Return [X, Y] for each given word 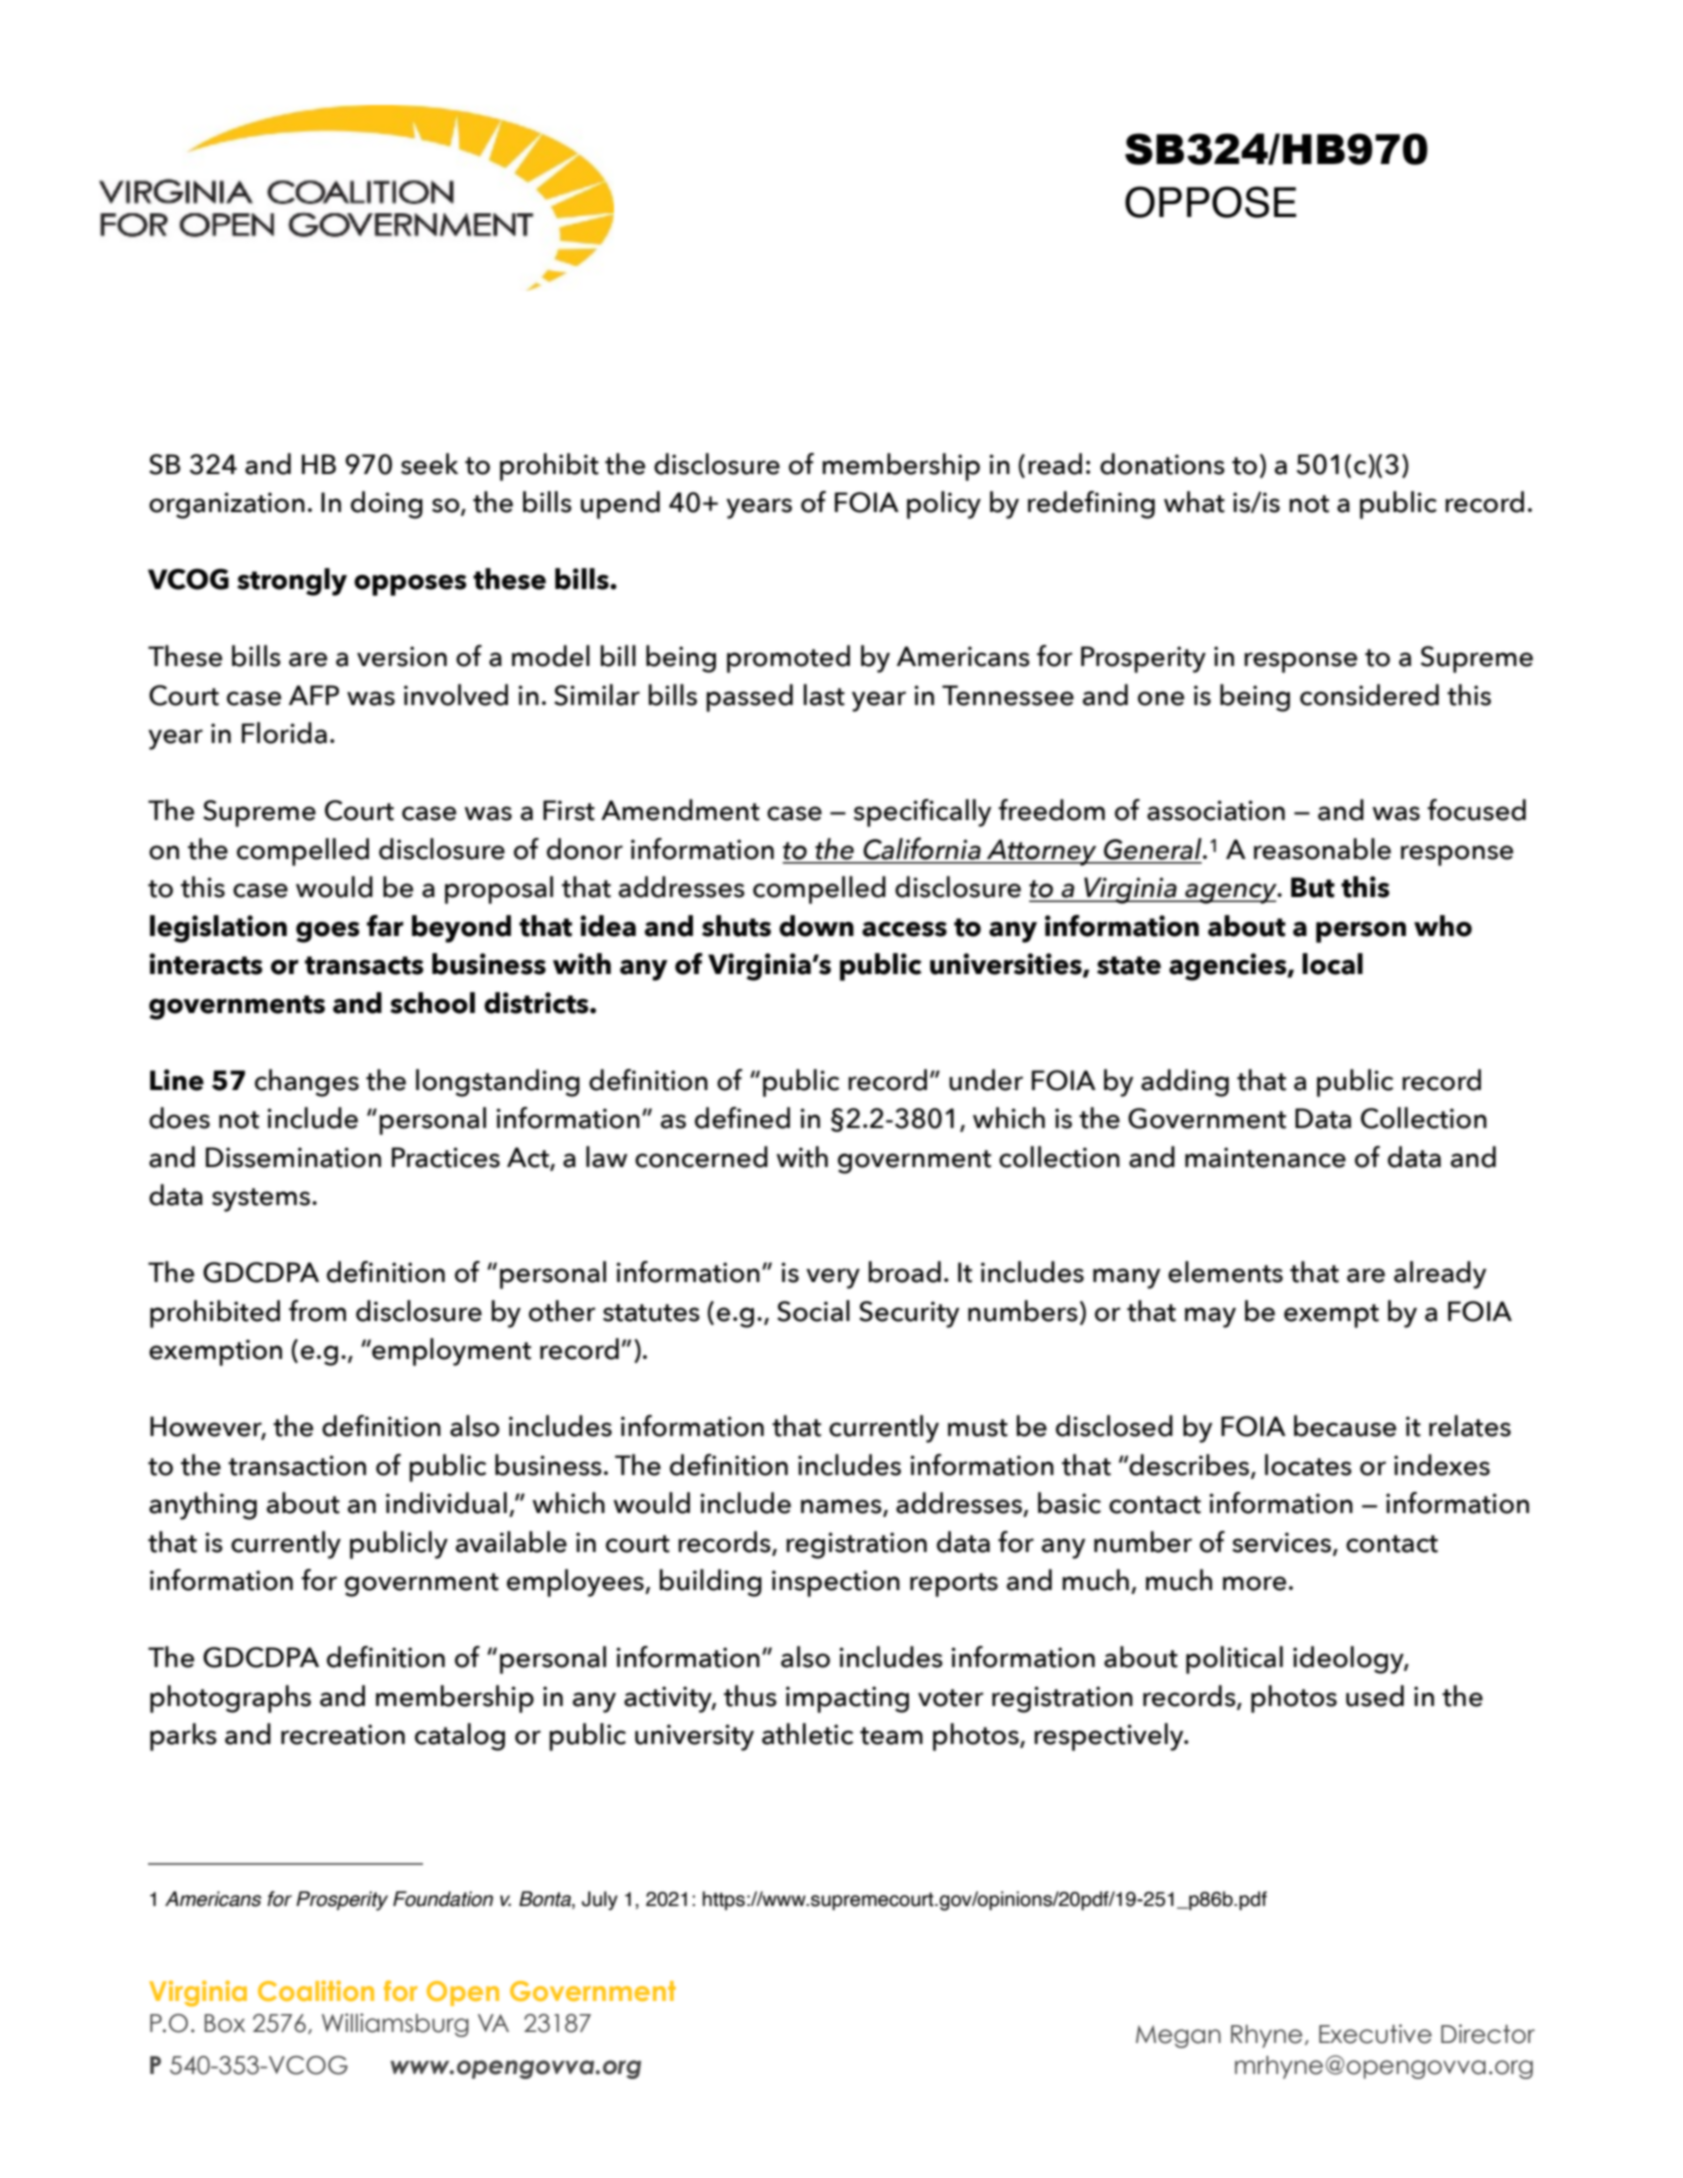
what [1194, 502]
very [833, 1278]
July [600, 1900]
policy [944, 505]
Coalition [316, 1990]
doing [387, 505]
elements [1225, 1272]
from [317, 1311]
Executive [1375, 2034]
